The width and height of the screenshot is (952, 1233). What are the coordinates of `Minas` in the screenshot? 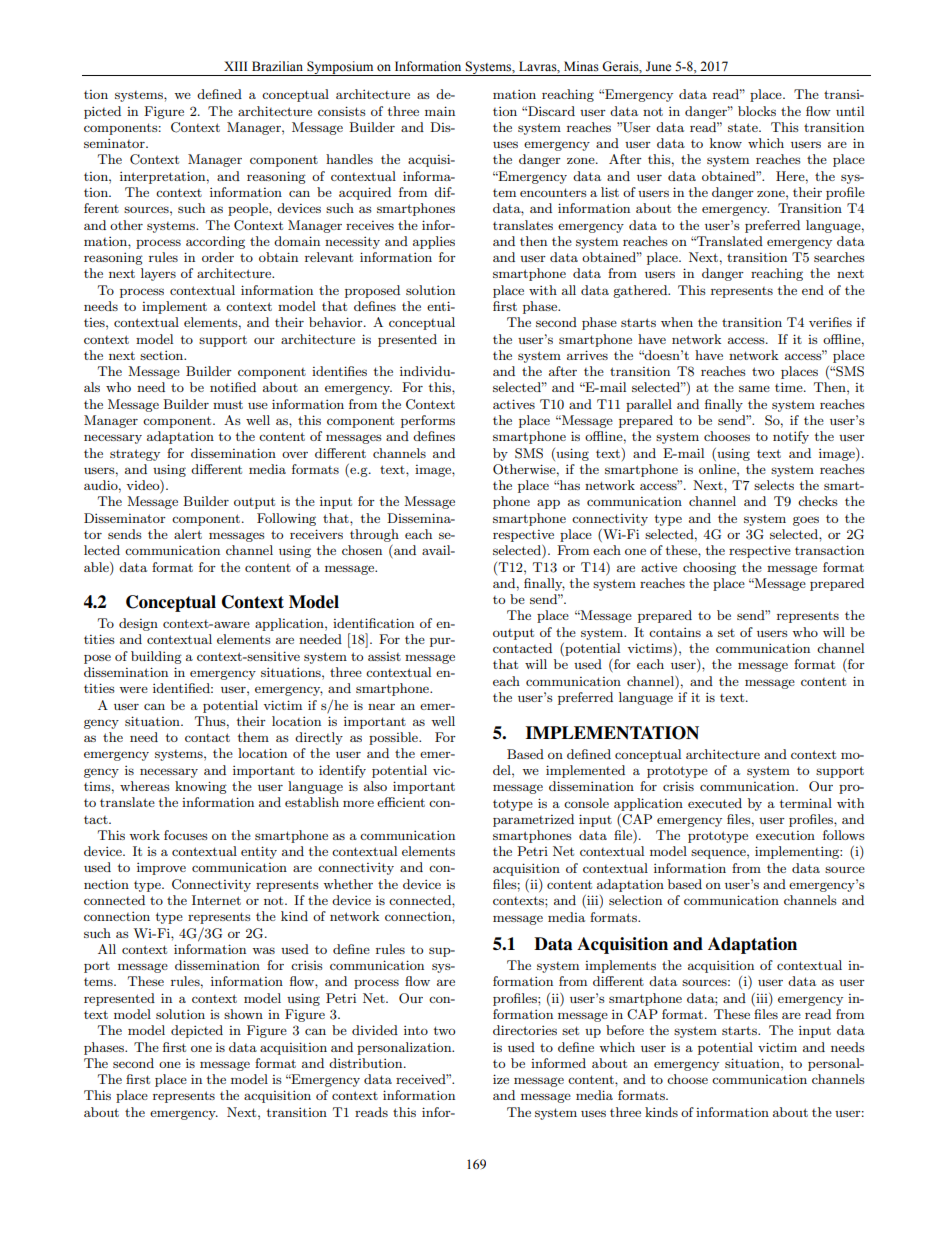 It's located at (581, 66).
